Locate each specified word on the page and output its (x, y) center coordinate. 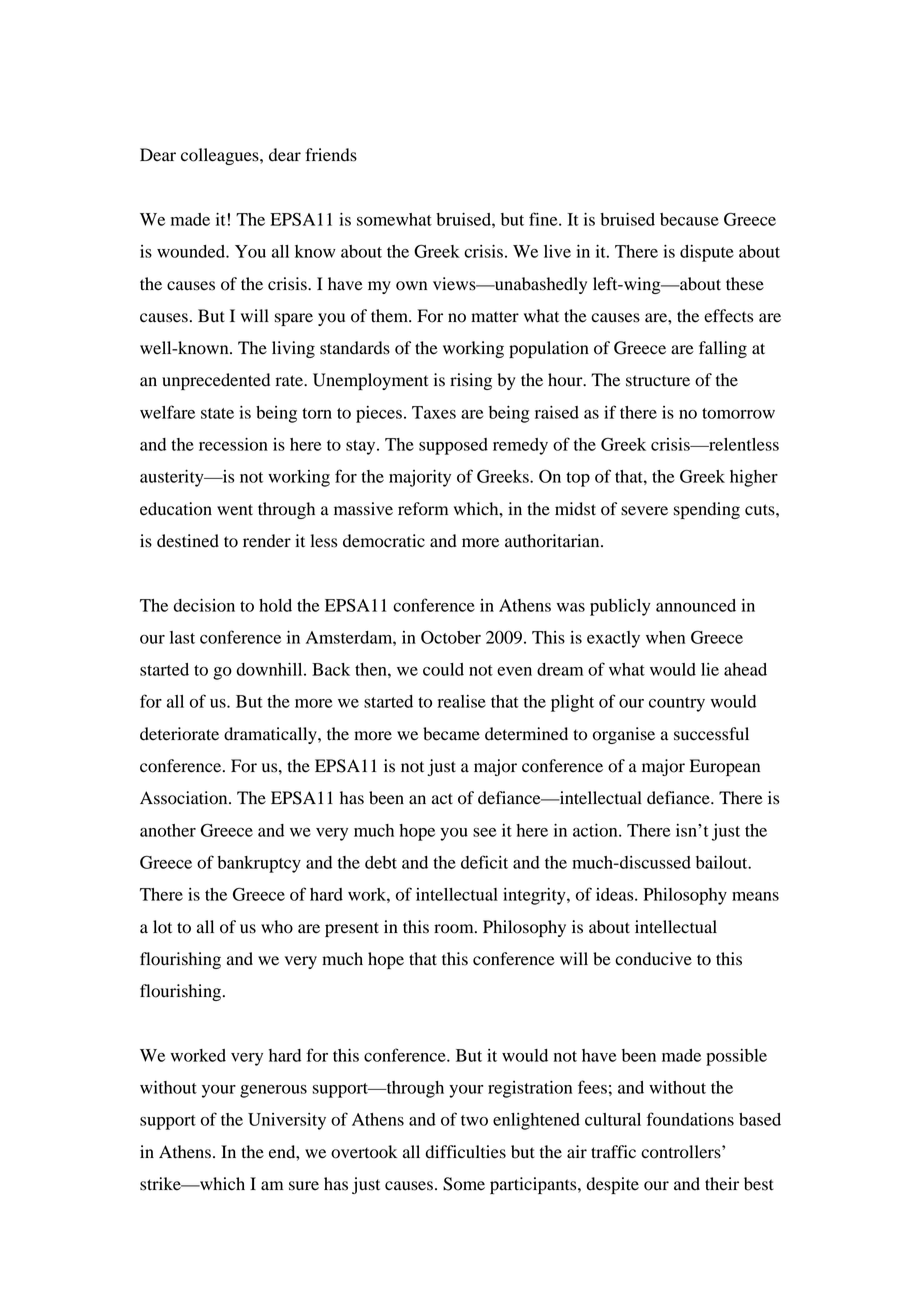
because (689, 219)
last (182, 637)
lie (710, 669)
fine (544, 219)
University (287, 1121)
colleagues (221, 156)
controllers (682, 1152)
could (443, 669)
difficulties (466, 1152)
